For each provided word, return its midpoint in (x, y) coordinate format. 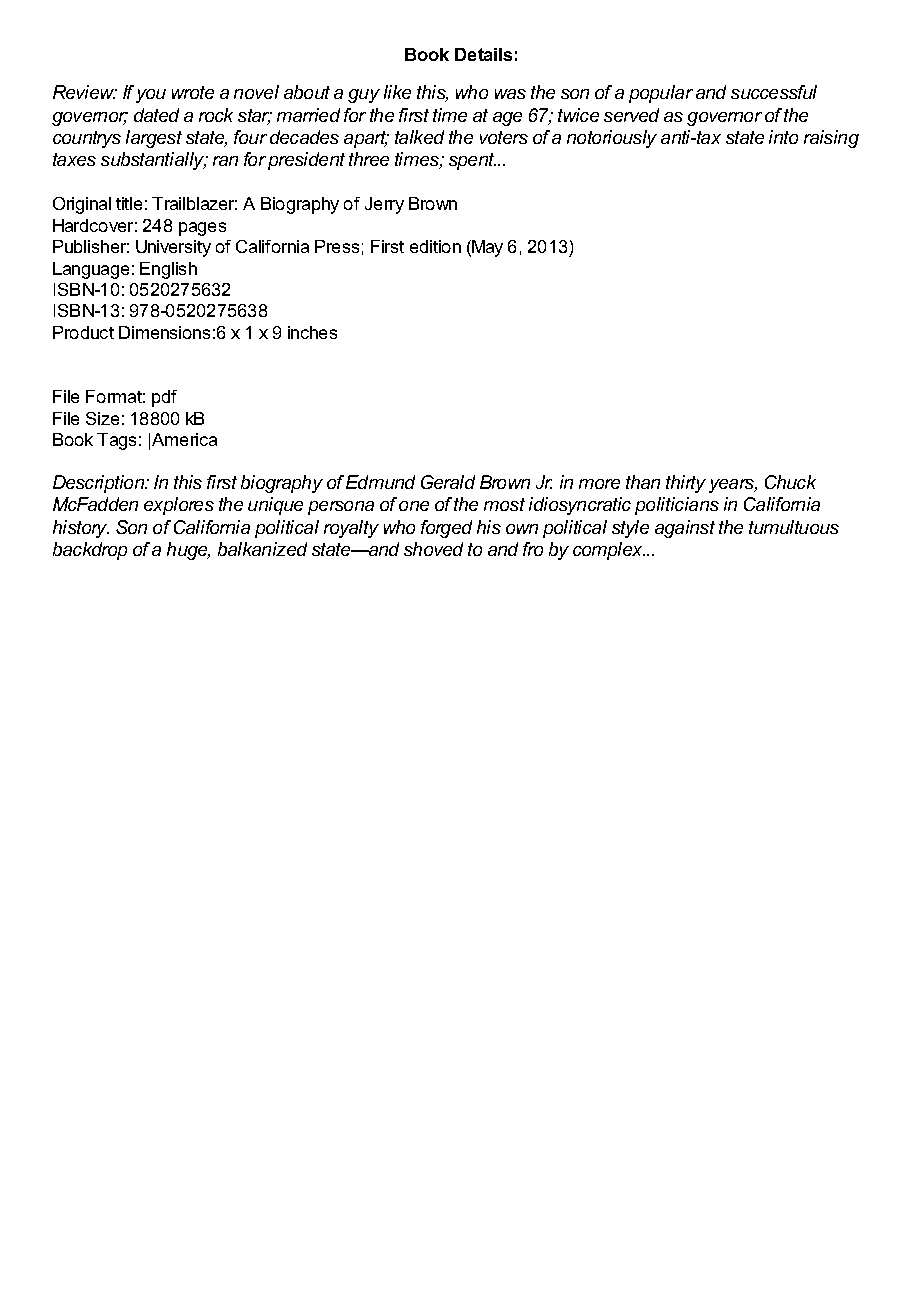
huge (188, 551)
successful (774, 92)
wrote (193, 92)
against (685, 529)
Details (483, 54)
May (486, 248)
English (168, 270)
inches (312, 332)
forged (446, 529)
